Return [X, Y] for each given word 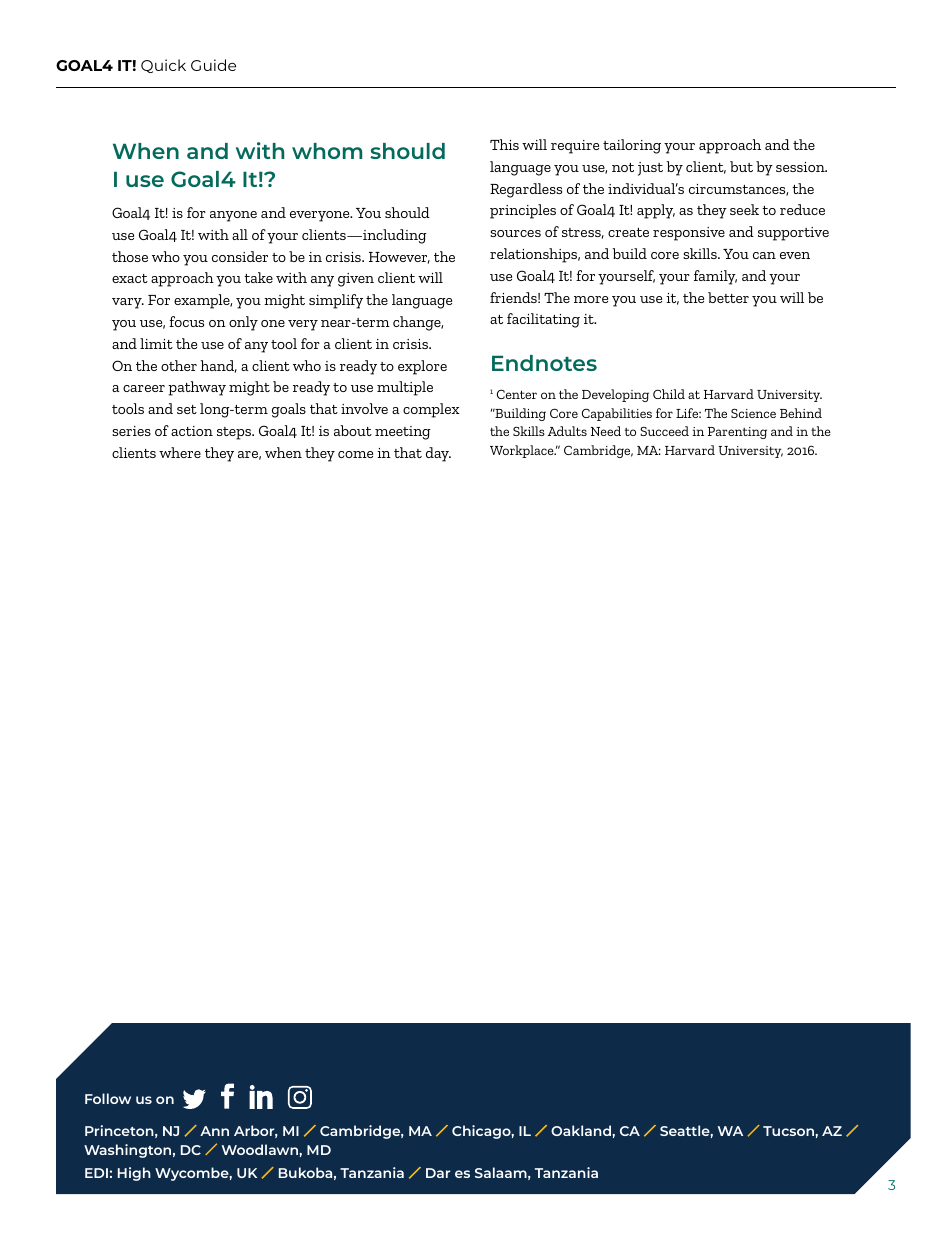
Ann [214, 1131]
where [180, 452]
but [741, 166]
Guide [213, 65]
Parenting [737, 433]
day [438, 454]
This [504, 144]
